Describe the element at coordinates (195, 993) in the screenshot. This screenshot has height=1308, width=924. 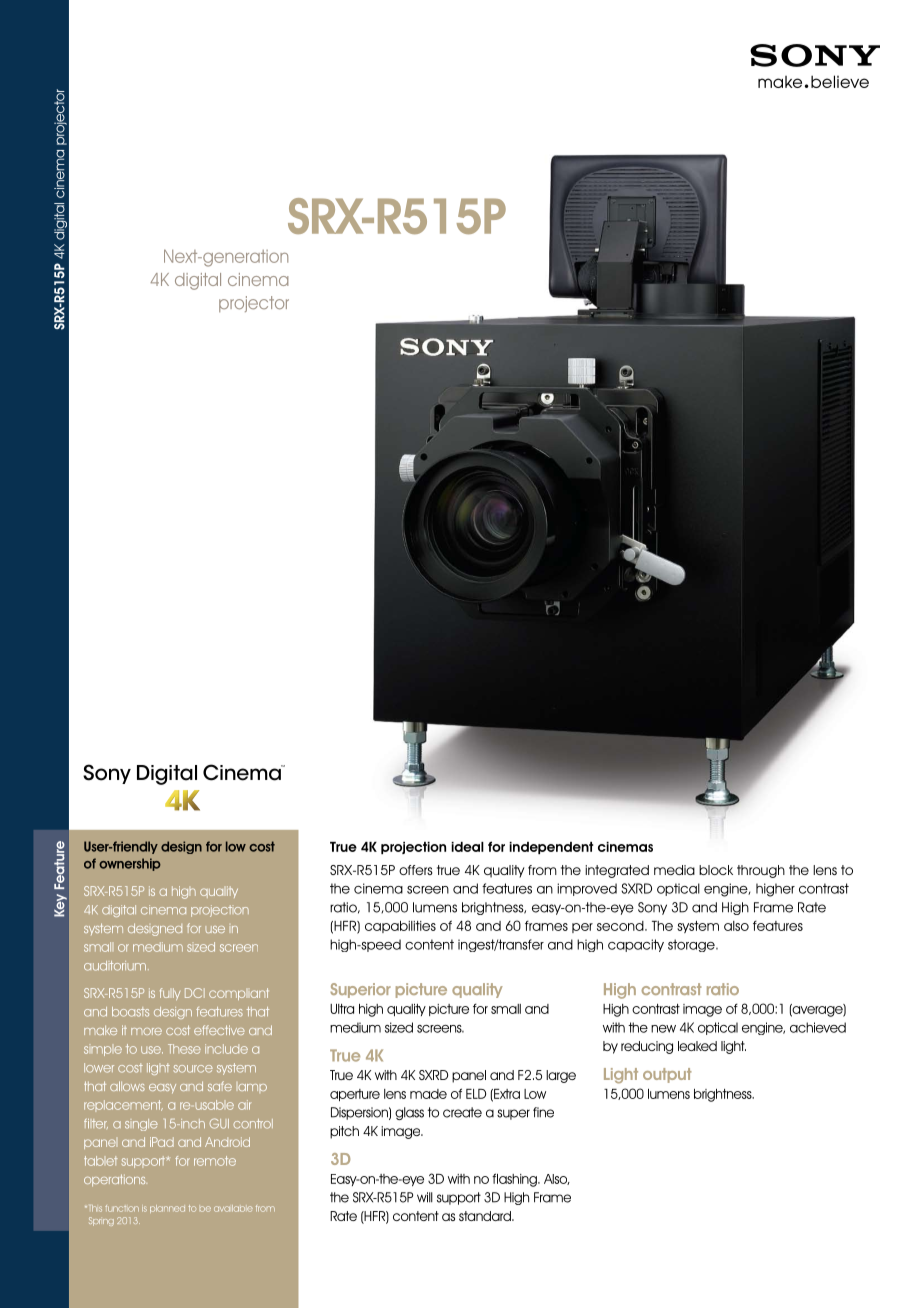
I see `DCI` at that location.
